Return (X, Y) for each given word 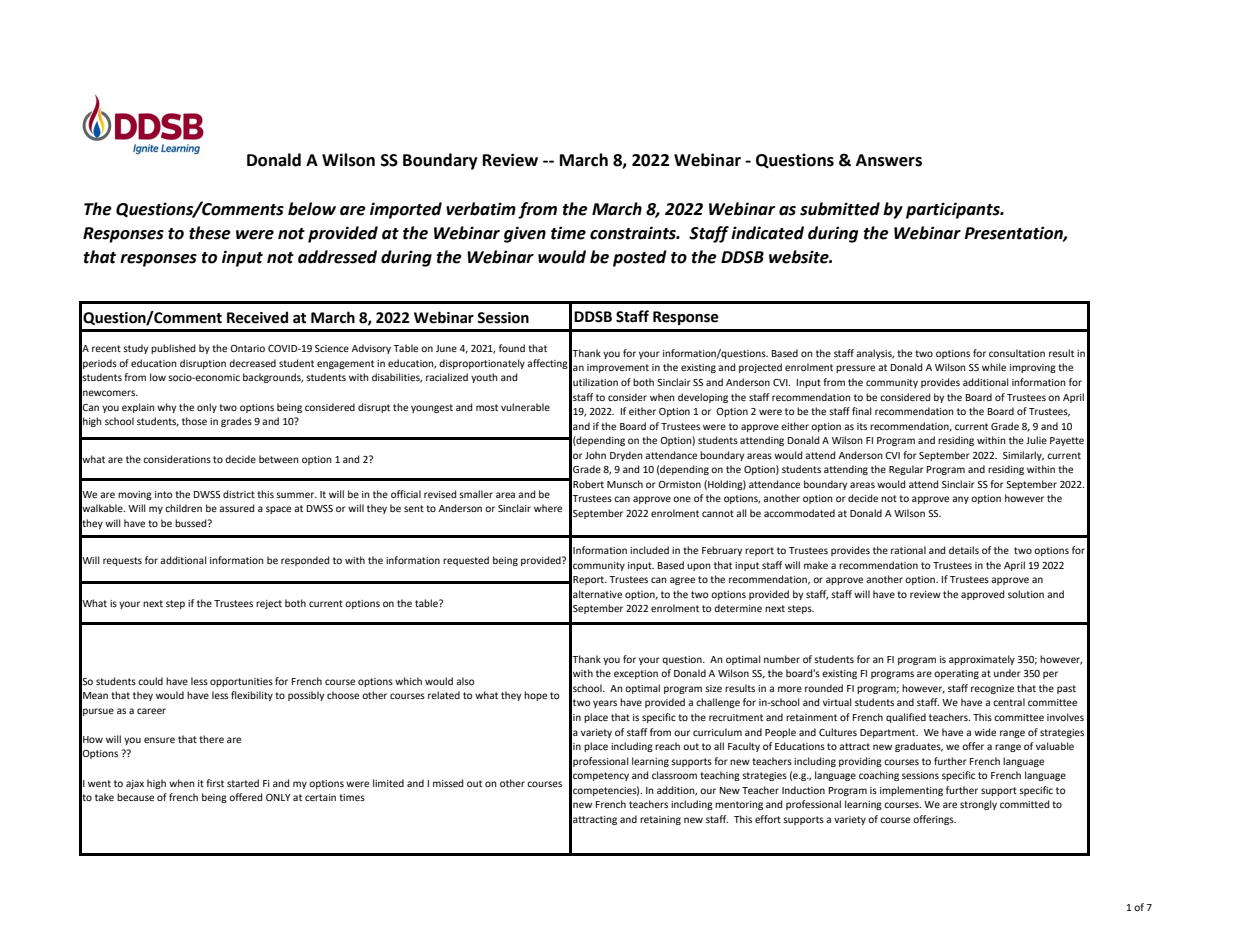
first (215, 783)
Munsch (625, 484)
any (960, 500)
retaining (660, 820)
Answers (889, 160)
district (239, 494)
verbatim (481, 209)
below (312, 209)
